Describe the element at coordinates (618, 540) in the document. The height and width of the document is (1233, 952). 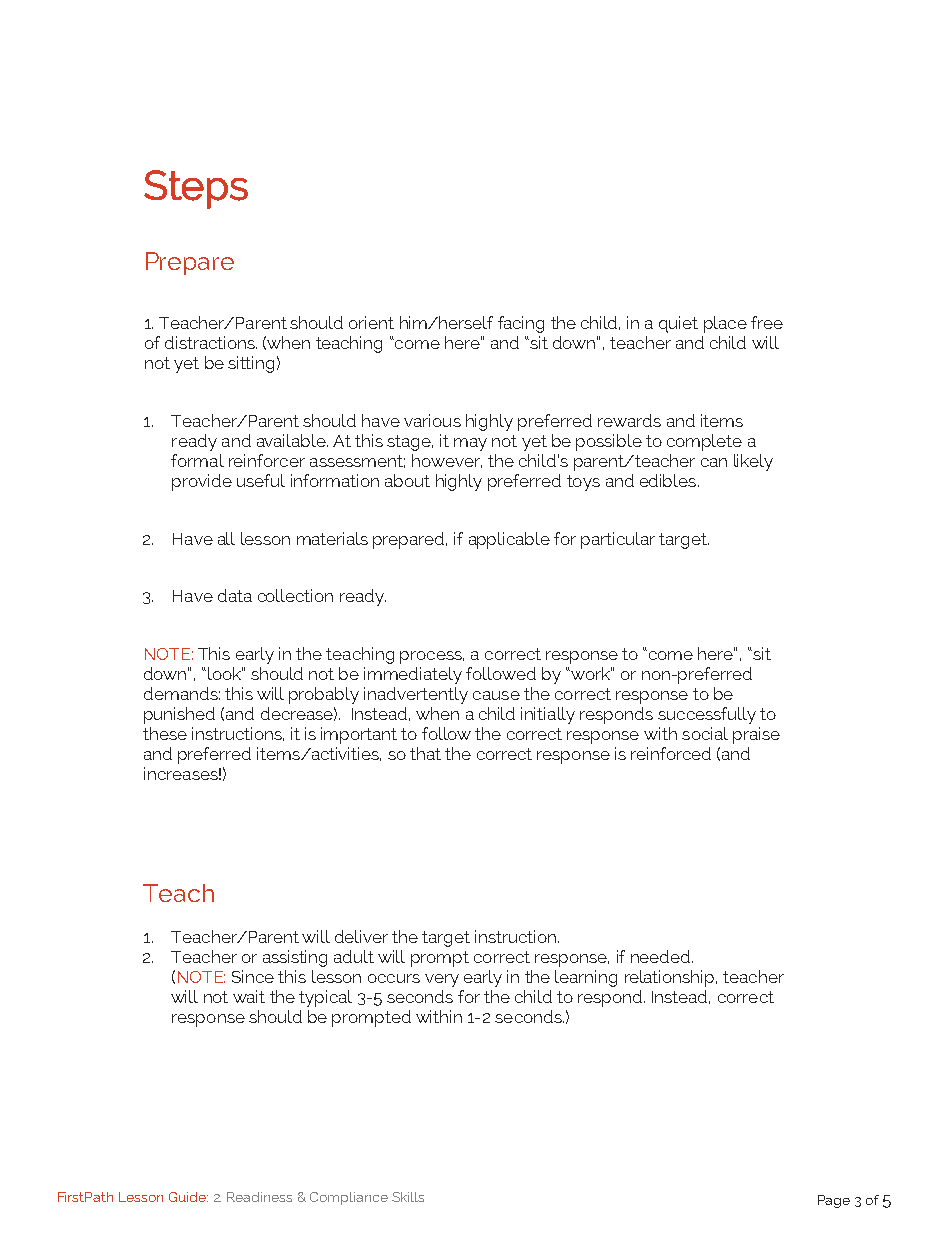
I see `particular` at that location.
